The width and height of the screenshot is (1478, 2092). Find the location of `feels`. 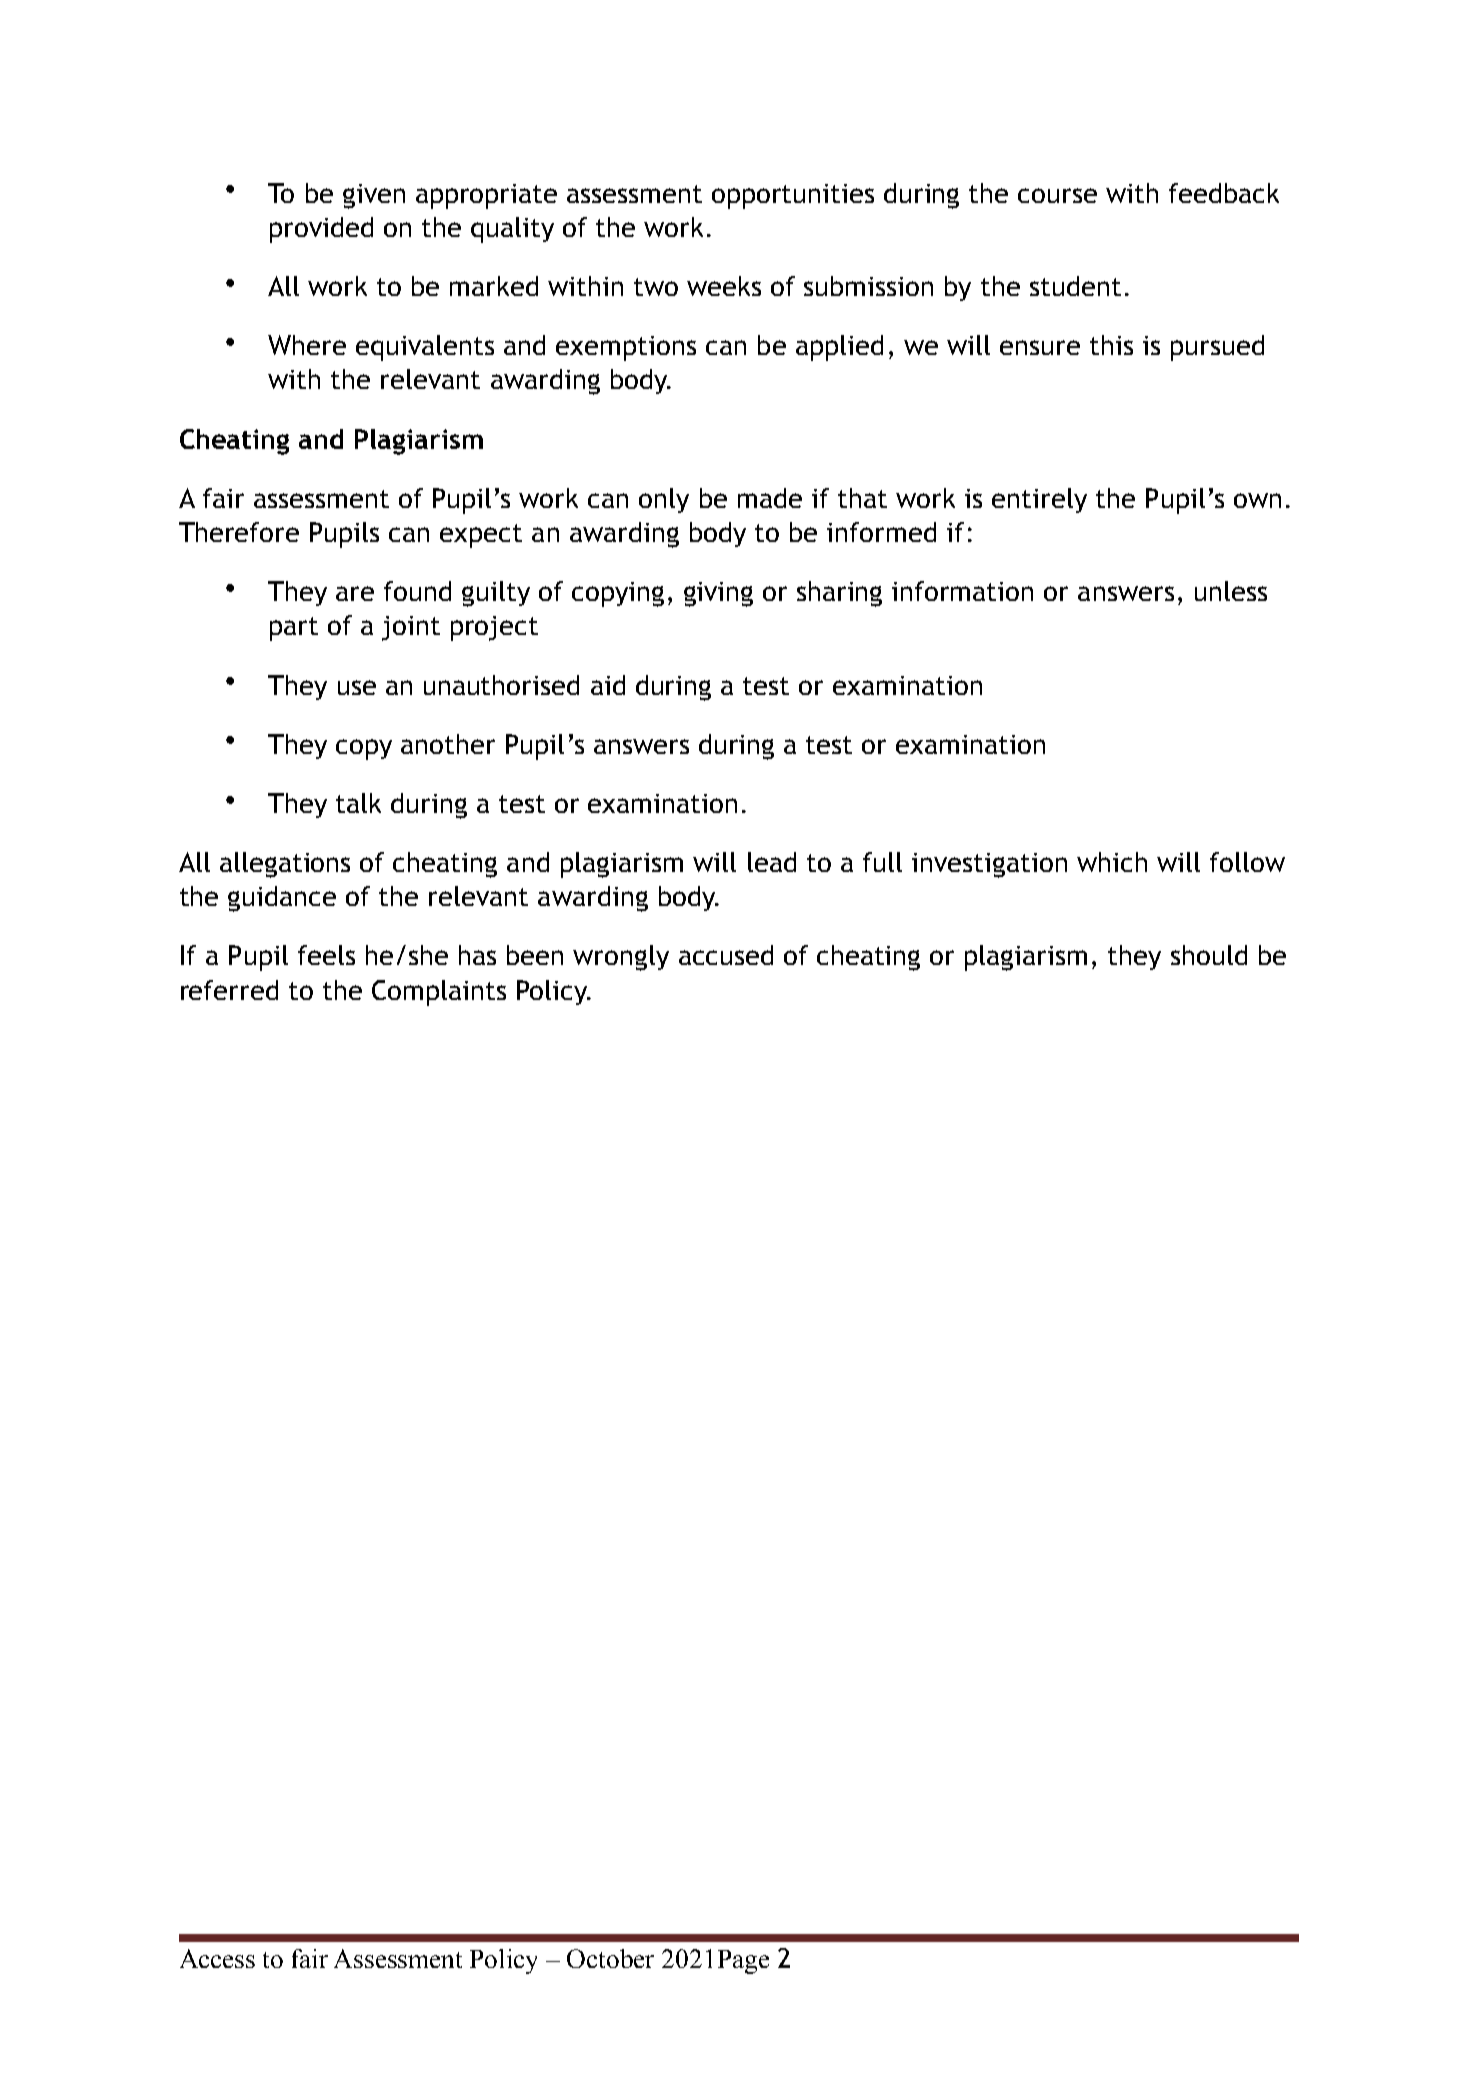

feels is located at coordinates (326, 955).
